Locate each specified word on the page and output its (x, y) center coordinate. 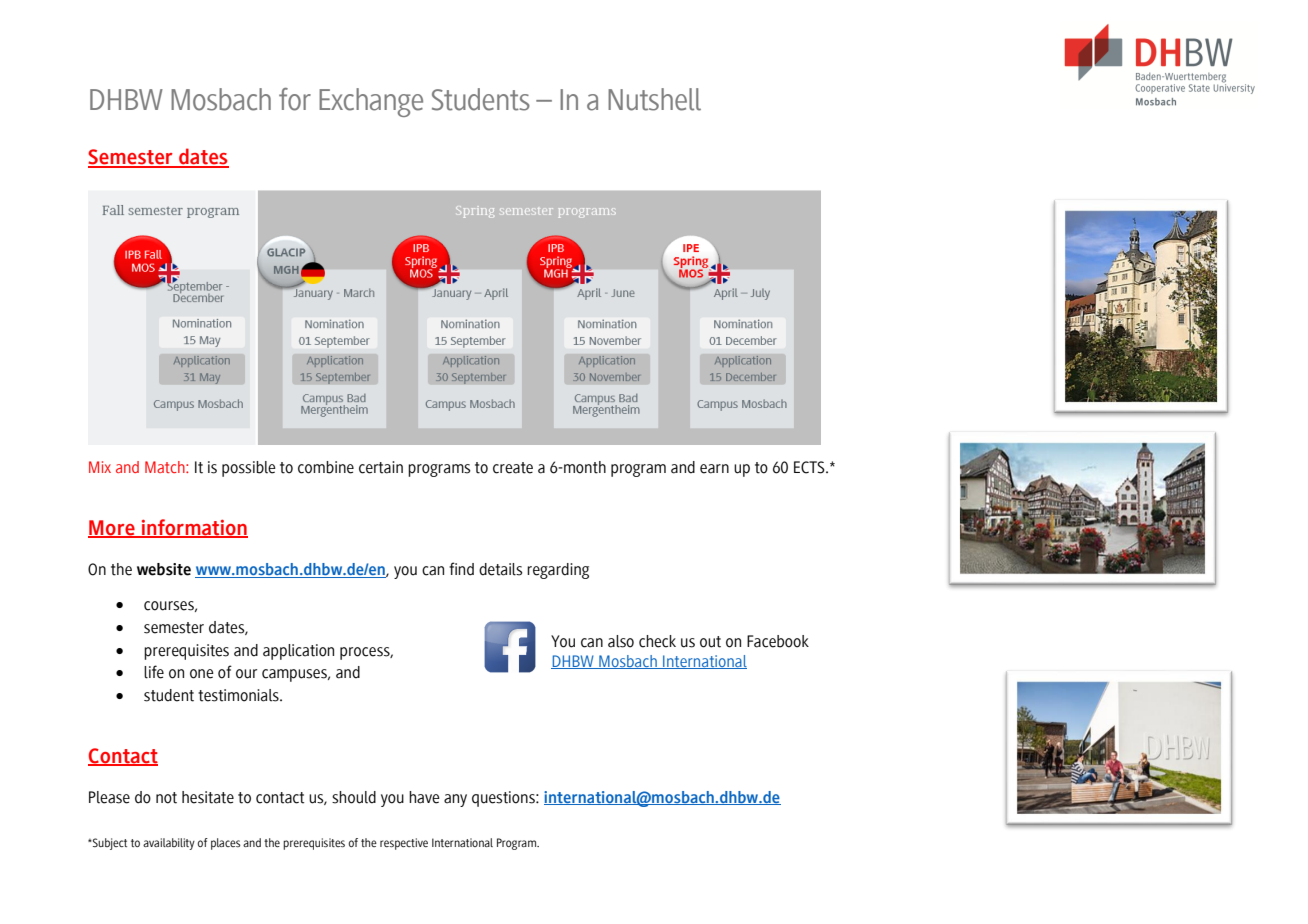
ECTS (810, 467)
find (461, 569)
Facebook (778, 641)
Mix (100, 467)
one (202, 674)
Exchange (371, 102)
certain (381, 467)
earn (714, 469)
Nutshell (654, 99)
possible (249, 469)
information (193, 528)
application (298, 652)
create (513, 468)
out (710, 642)
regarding (558, 571)
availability (169, 844)
